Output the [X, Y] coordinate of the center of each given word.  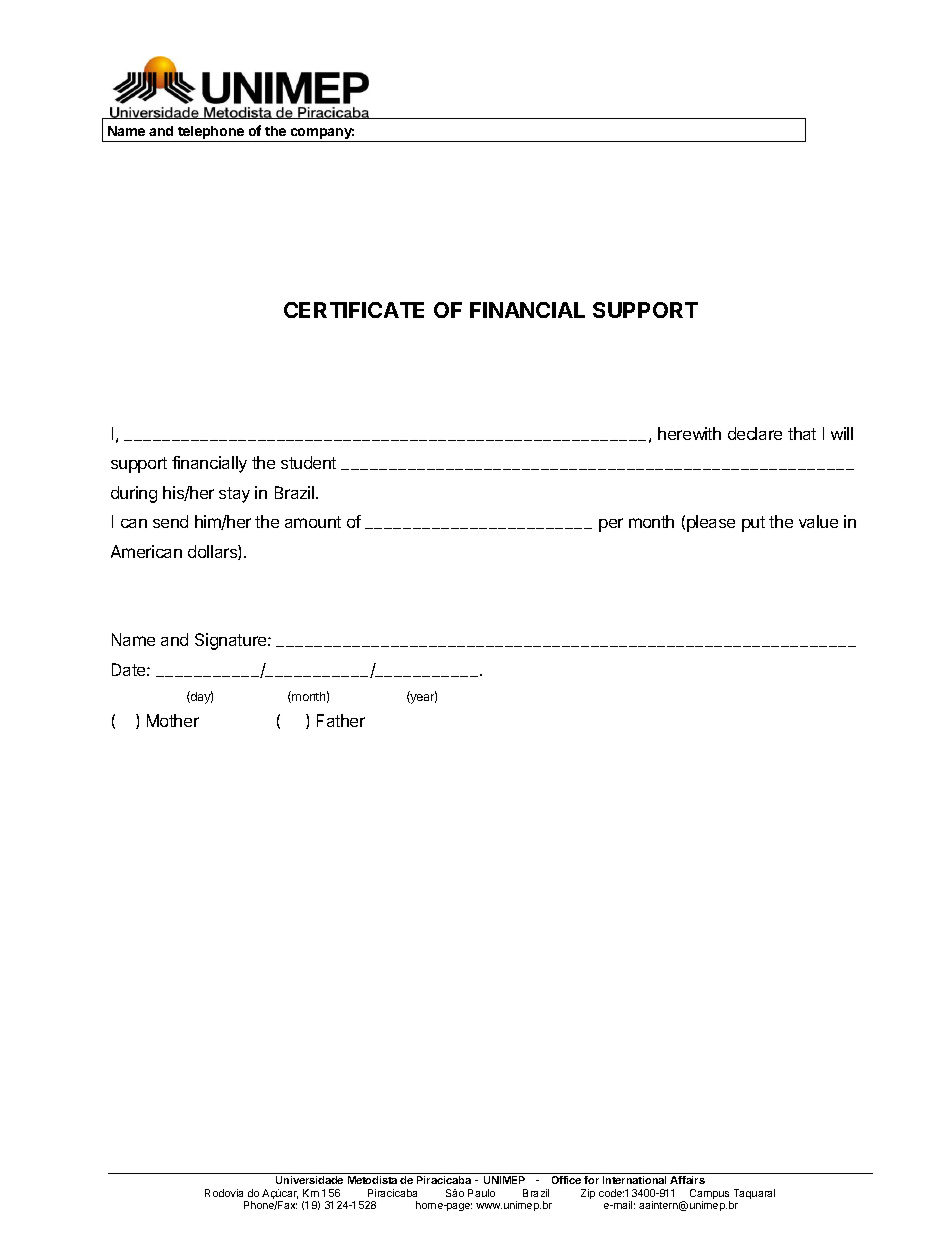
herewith [689, 433]
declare [755, 433]
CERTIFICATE [354, 310]
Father [341, 720]
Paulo [481, 1193]
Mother [173, 720]
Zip [588, 1194]
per [611, 525]
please [711, 523]
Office [566, 1180]
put [753, 524]
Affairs [687, 1180]
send [170, 521]
